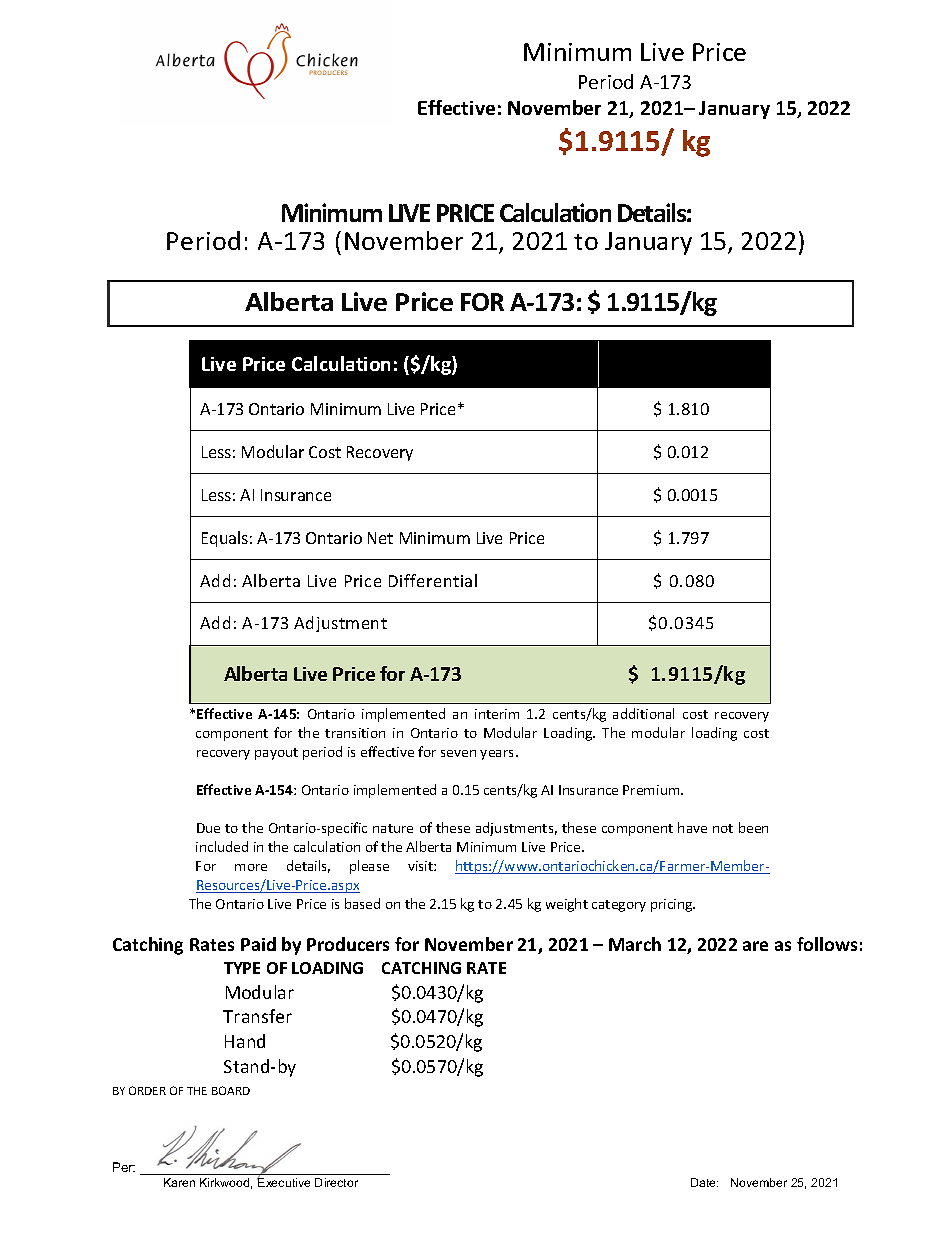  Describe the element at coordinates (222, 846) in the image. I see `included` at that location.
